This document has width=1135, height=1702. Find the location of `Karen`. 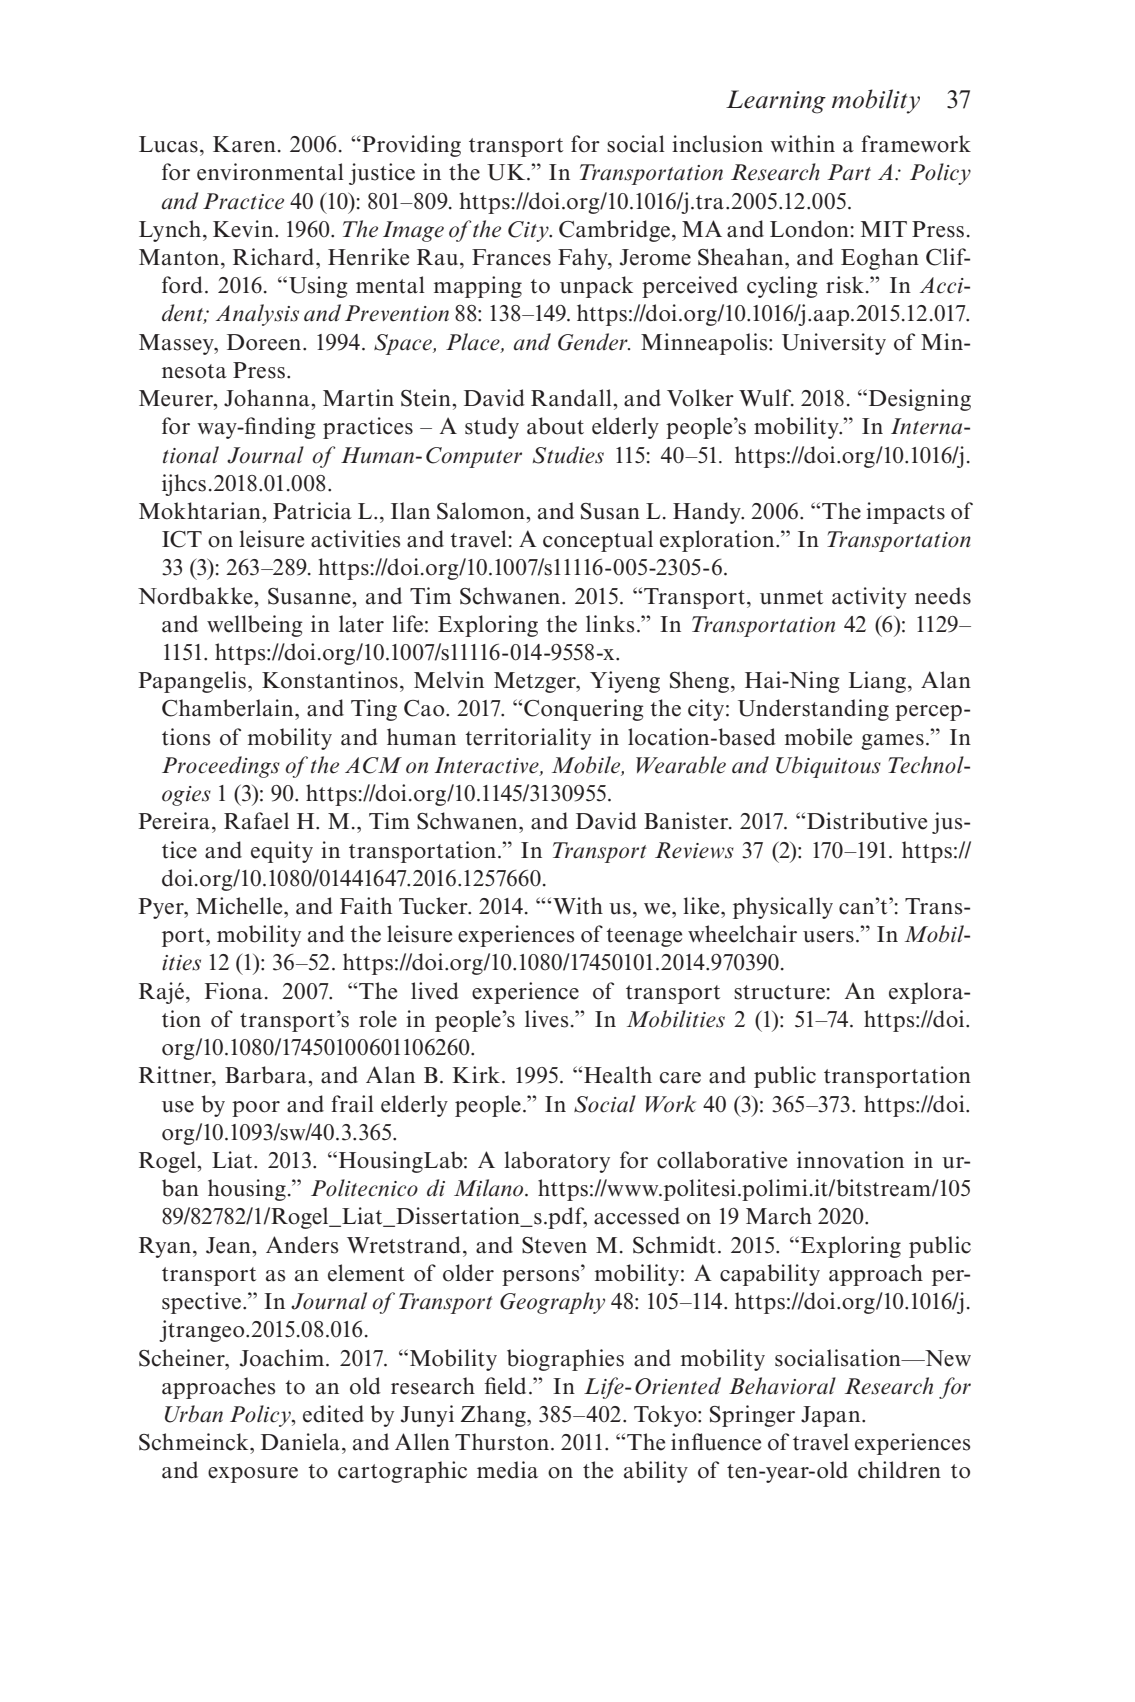

Karen is located at coordinates (244, 144).
